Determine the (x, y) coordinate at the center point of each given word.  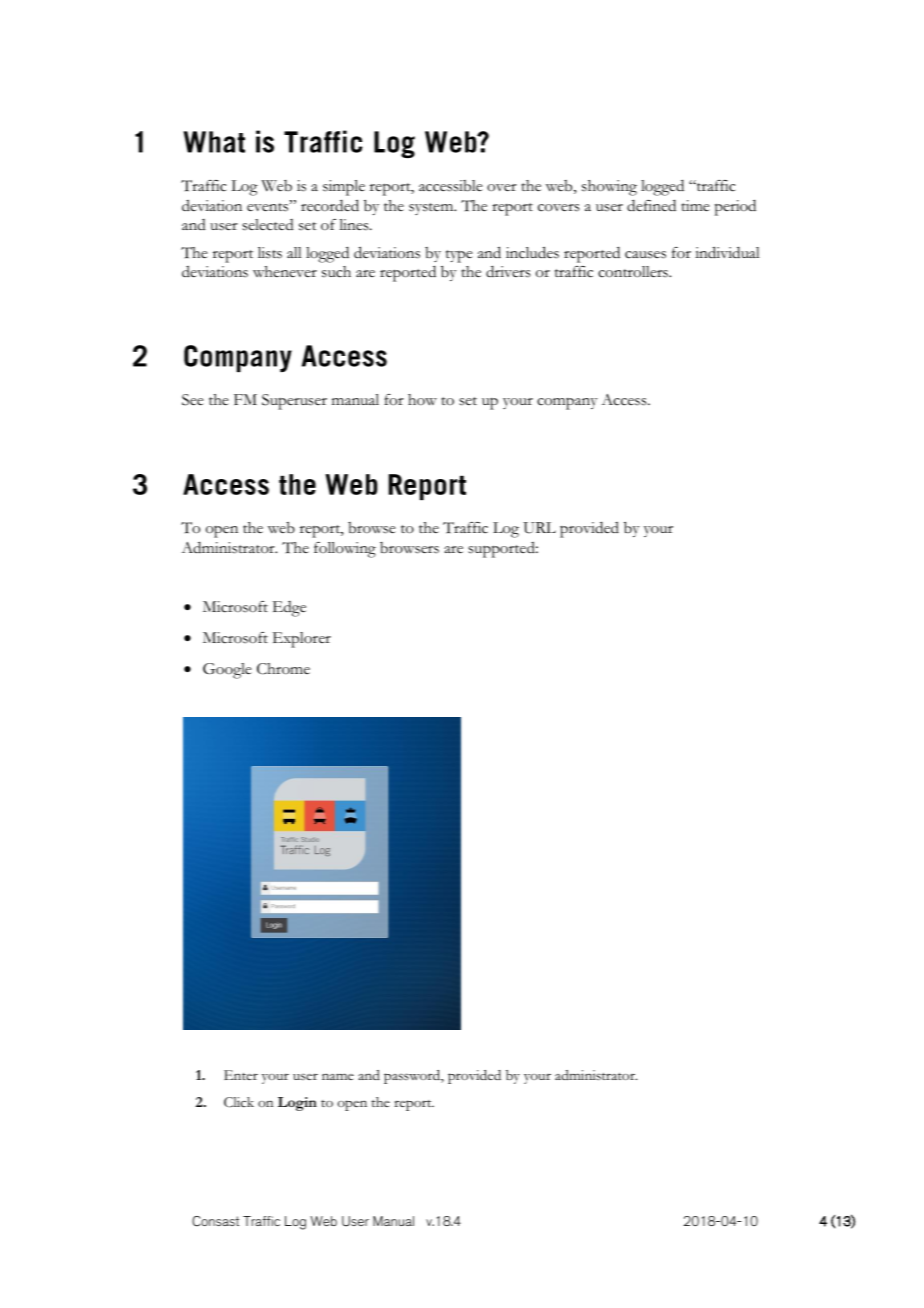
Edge (289, 609)
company (567, 404)
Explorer (302, 640)
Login (297, 1104)
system (432, 209)
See (193, 400)
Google (227, 671)
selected (268, 225)
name (338, 1076)
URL (539, 528)
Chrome (283, 669)
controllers (634, 272)
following (345, 550)
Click (239, 1102)
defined (651, 205)
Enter (241, 1075)
